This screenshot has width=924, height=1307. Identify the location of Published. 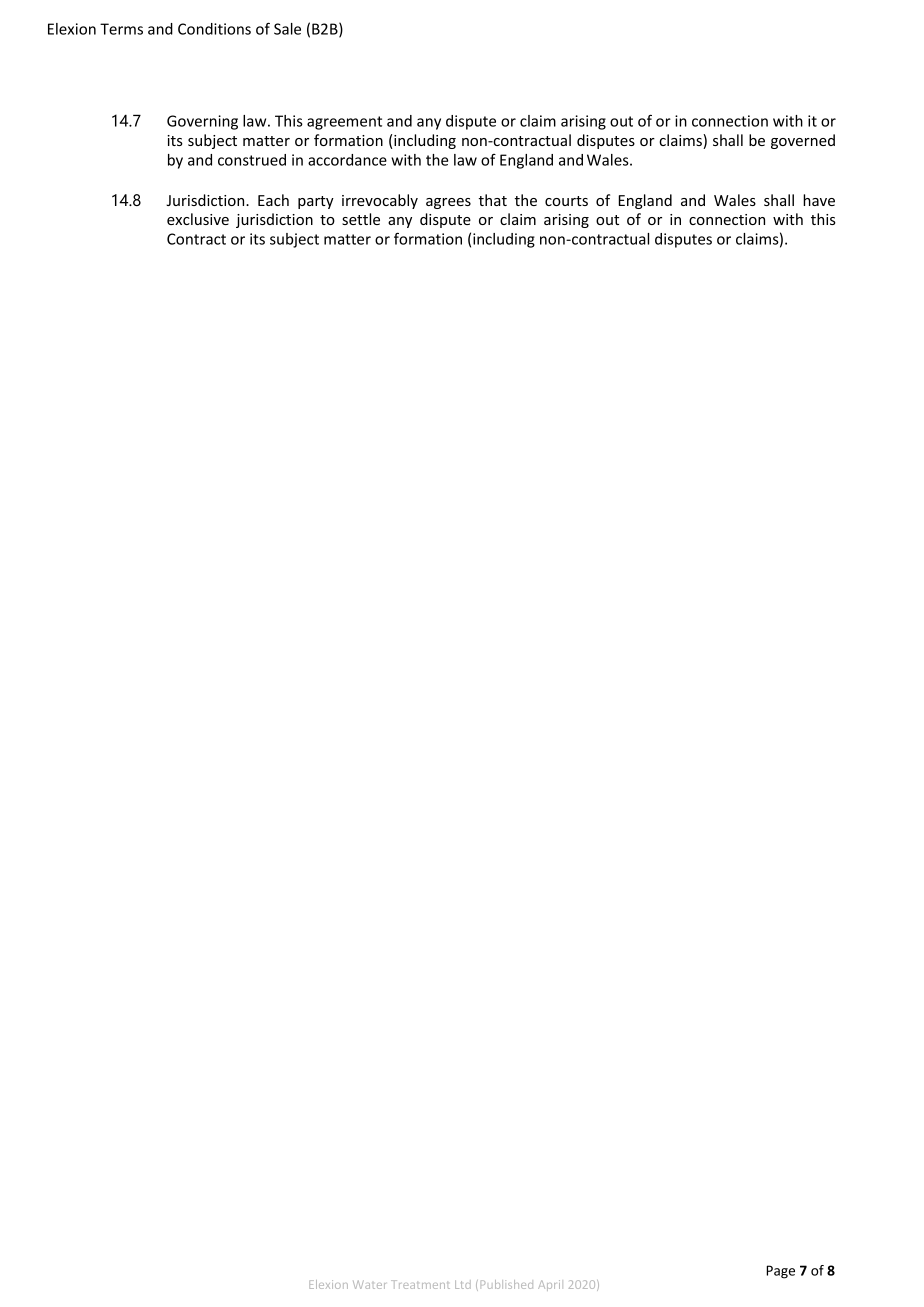
(507, 1284).
